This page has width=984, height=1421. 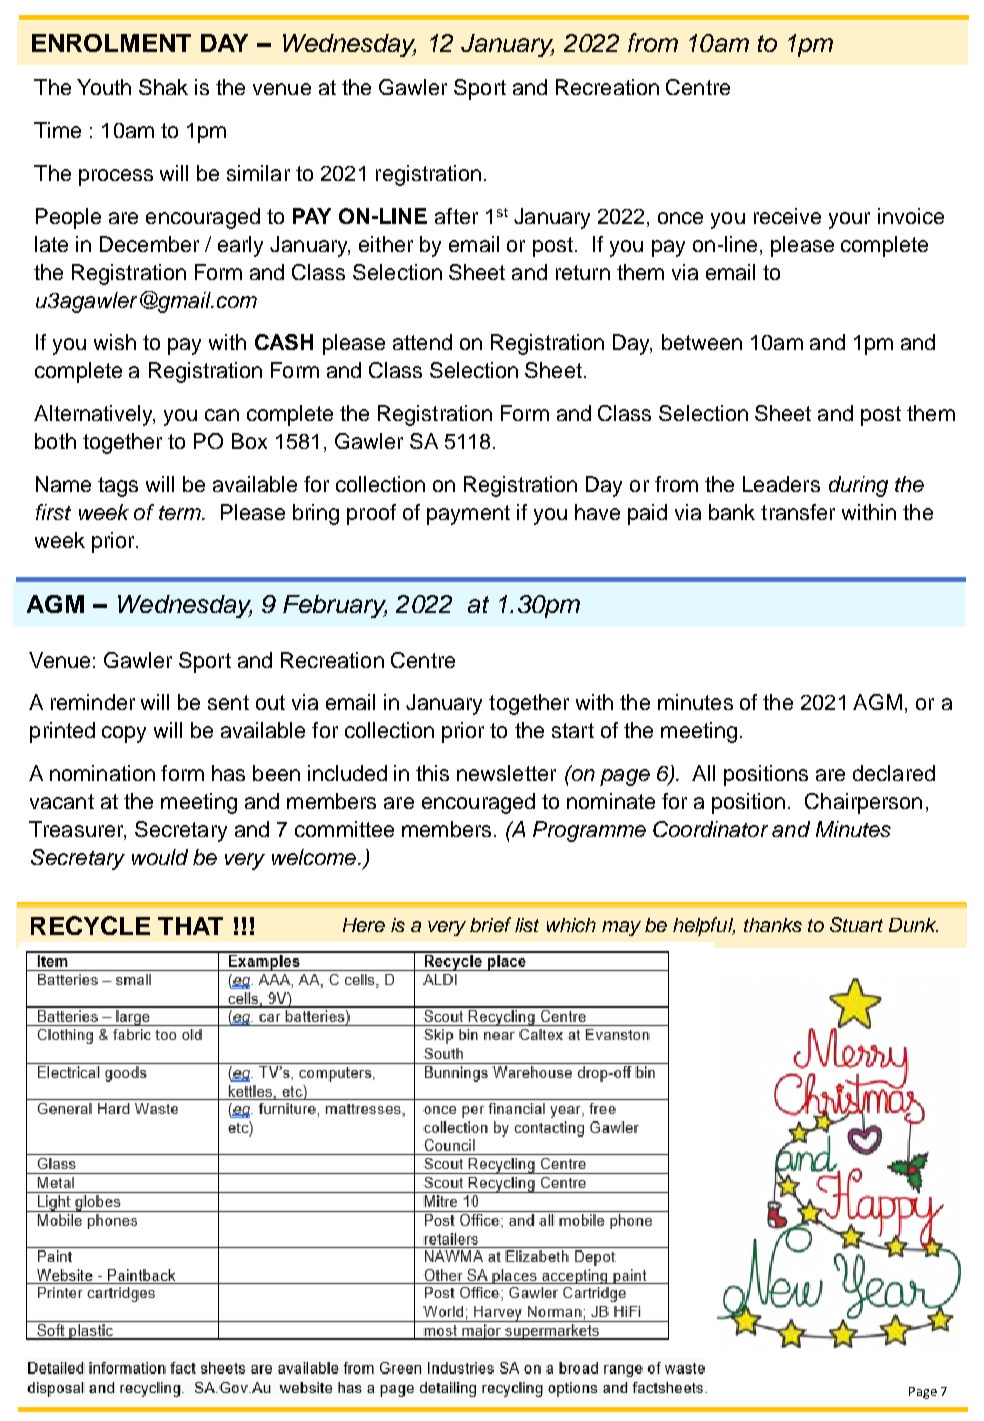 What do you see at coordinates (163, 87) in the page?
I see `Shak` at bounding box center [163, 87].
